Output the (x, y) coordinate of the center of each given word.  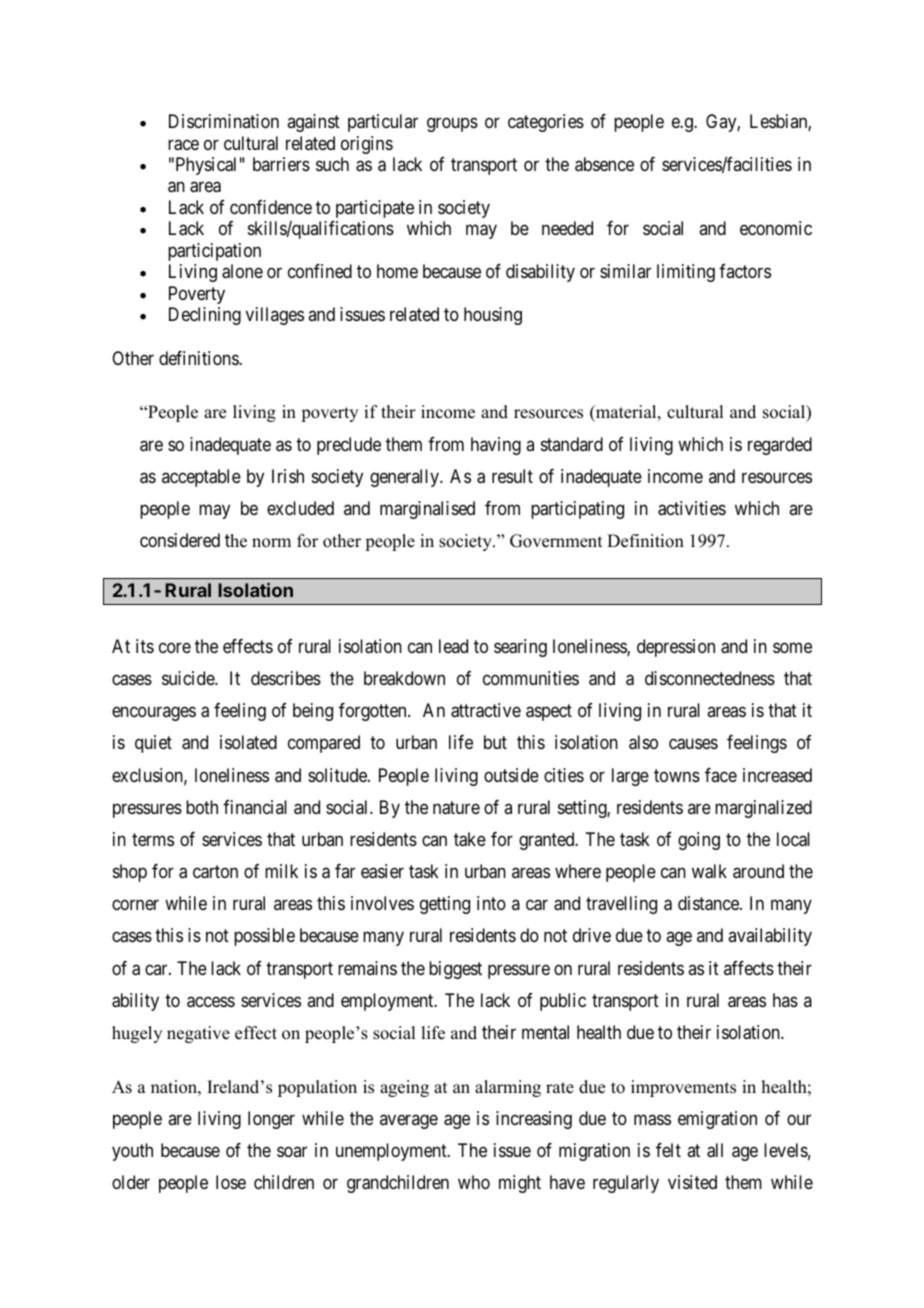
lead (453, 646)
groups (452, 125)
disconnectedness (710, 678)
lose (231, 1182)
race (183, 145)
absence (604, 164)
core (175, 647)
